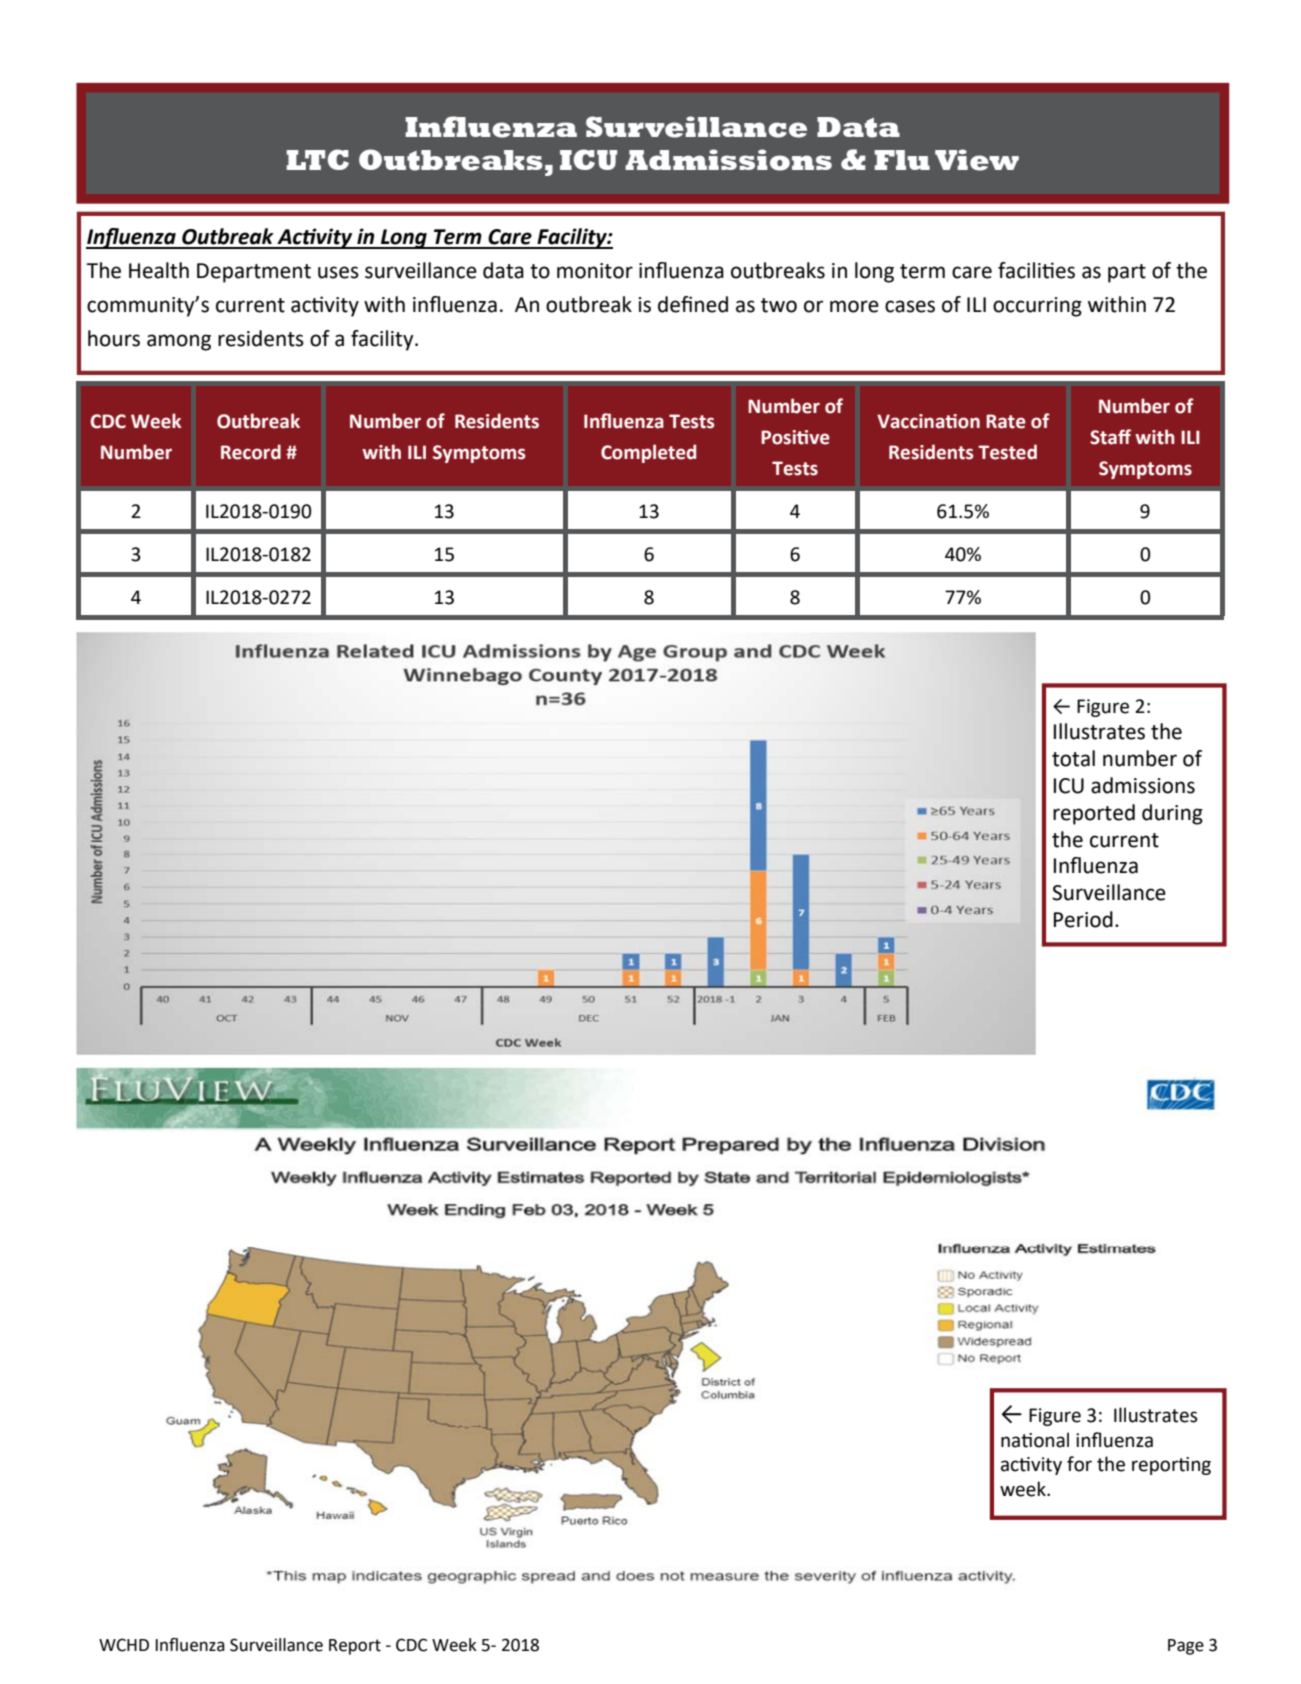 The height and width of the screenshot is (1684, 1301). What do you see at coordinates (595, 271) in the screenshot?
I see `monitor` at bounding box center [595, 271].
